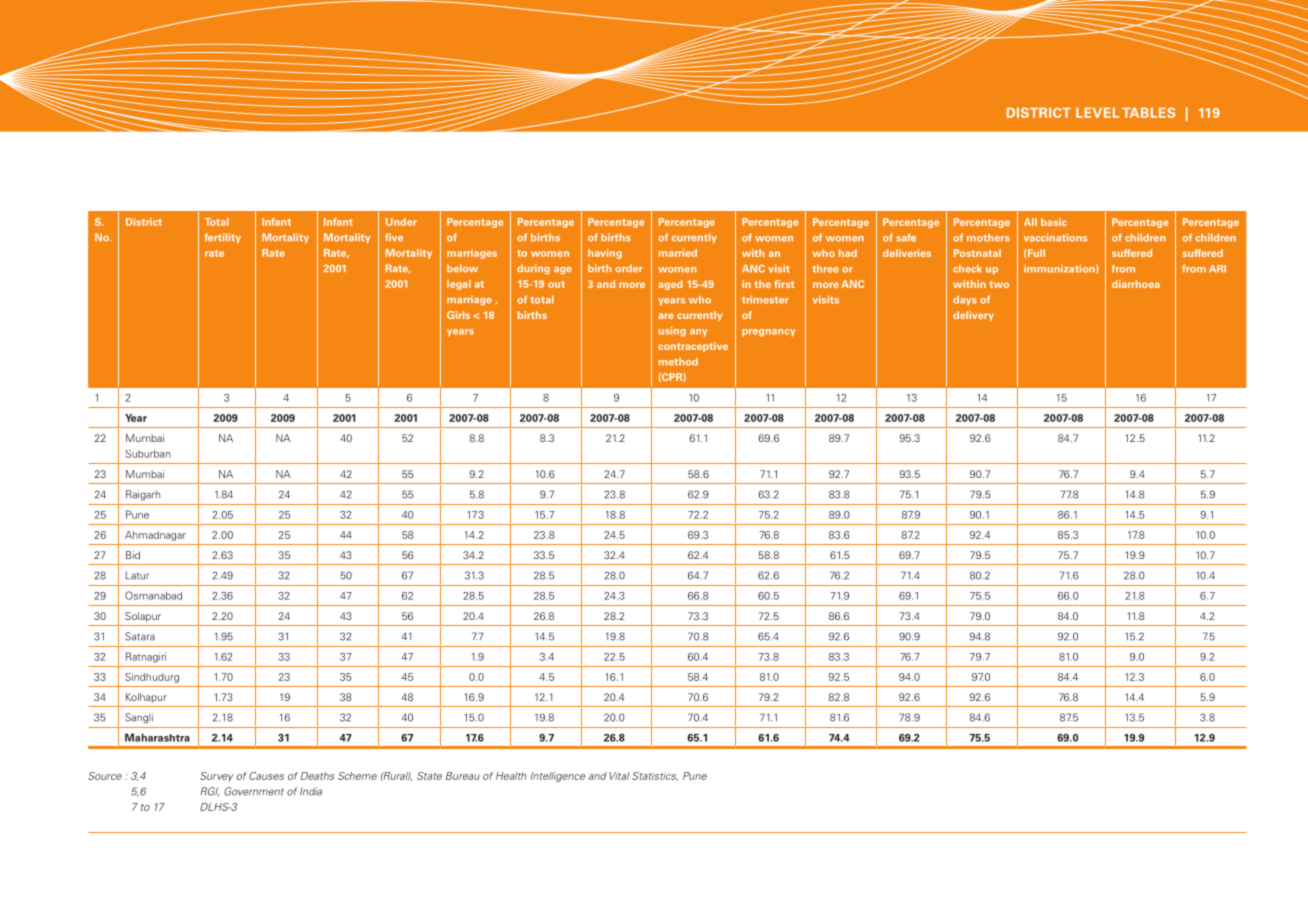  I want to click on Causes, so click(266, 776).
